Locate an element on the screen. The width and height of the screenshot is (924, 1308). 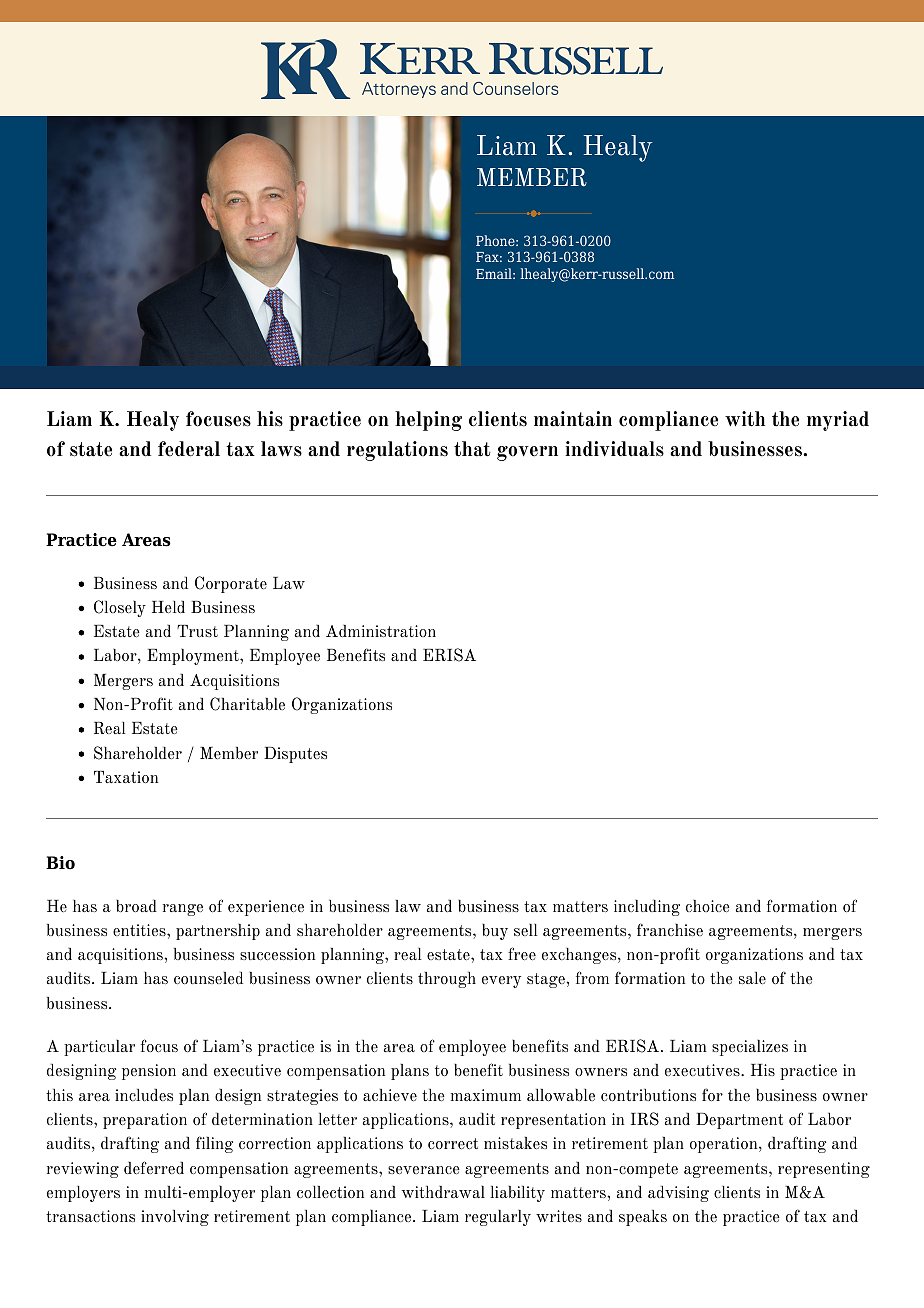
federal is located at coordinates (189, 449).
